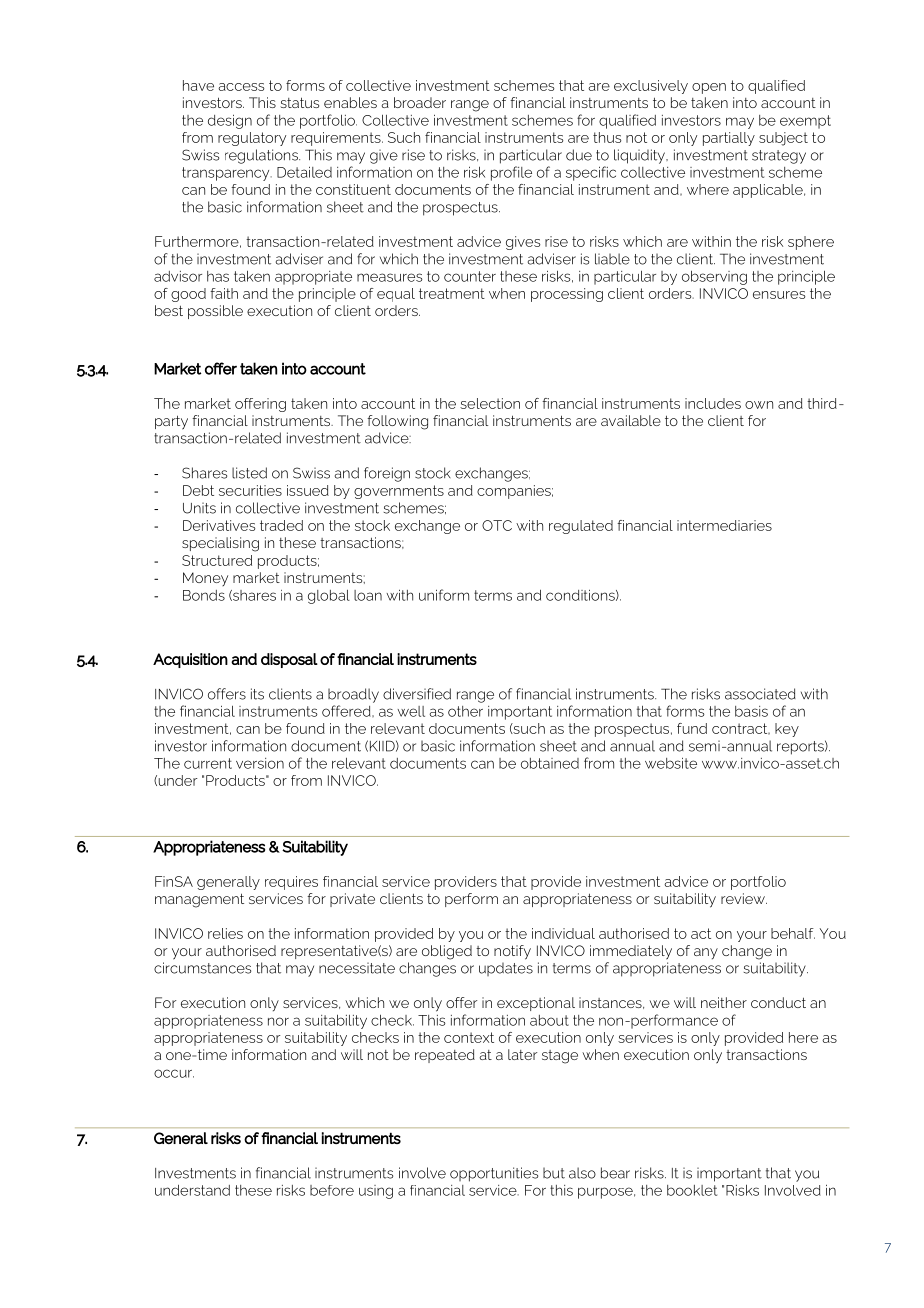 This page has width=924, height=1308. What do you see at coordinates (550, 763) in the page?
I see `obtained` at bounding box center [550, 763].
